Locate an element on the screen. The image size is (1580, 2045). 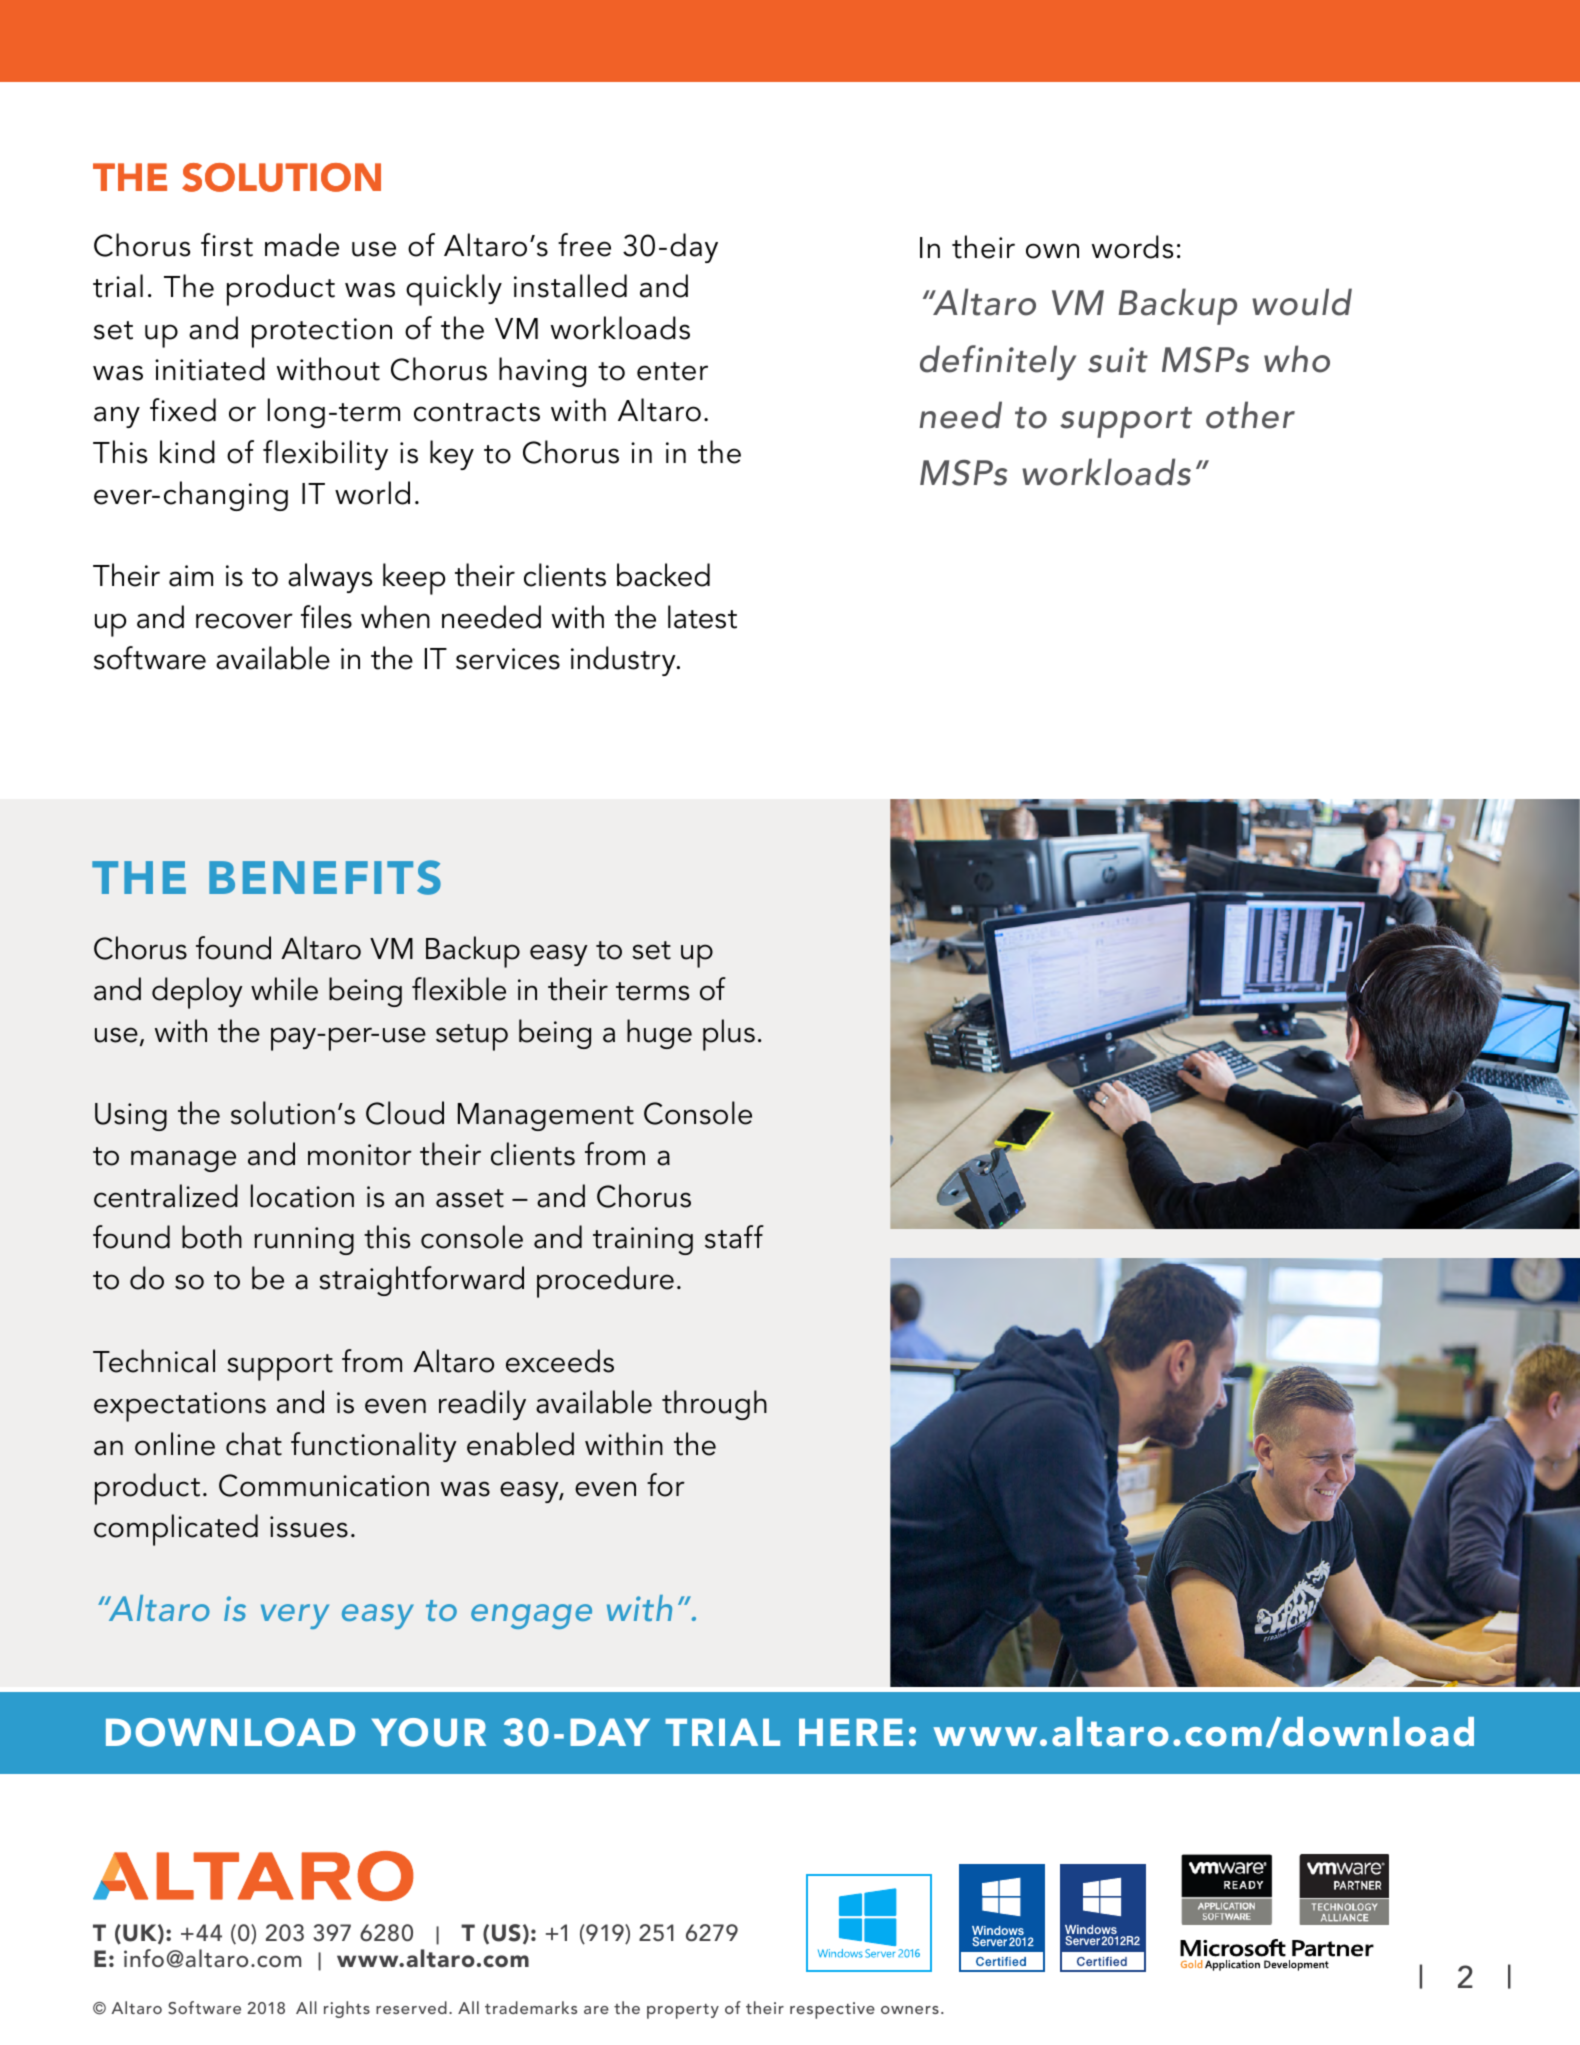
location is located at coordinates (302, 1196).
